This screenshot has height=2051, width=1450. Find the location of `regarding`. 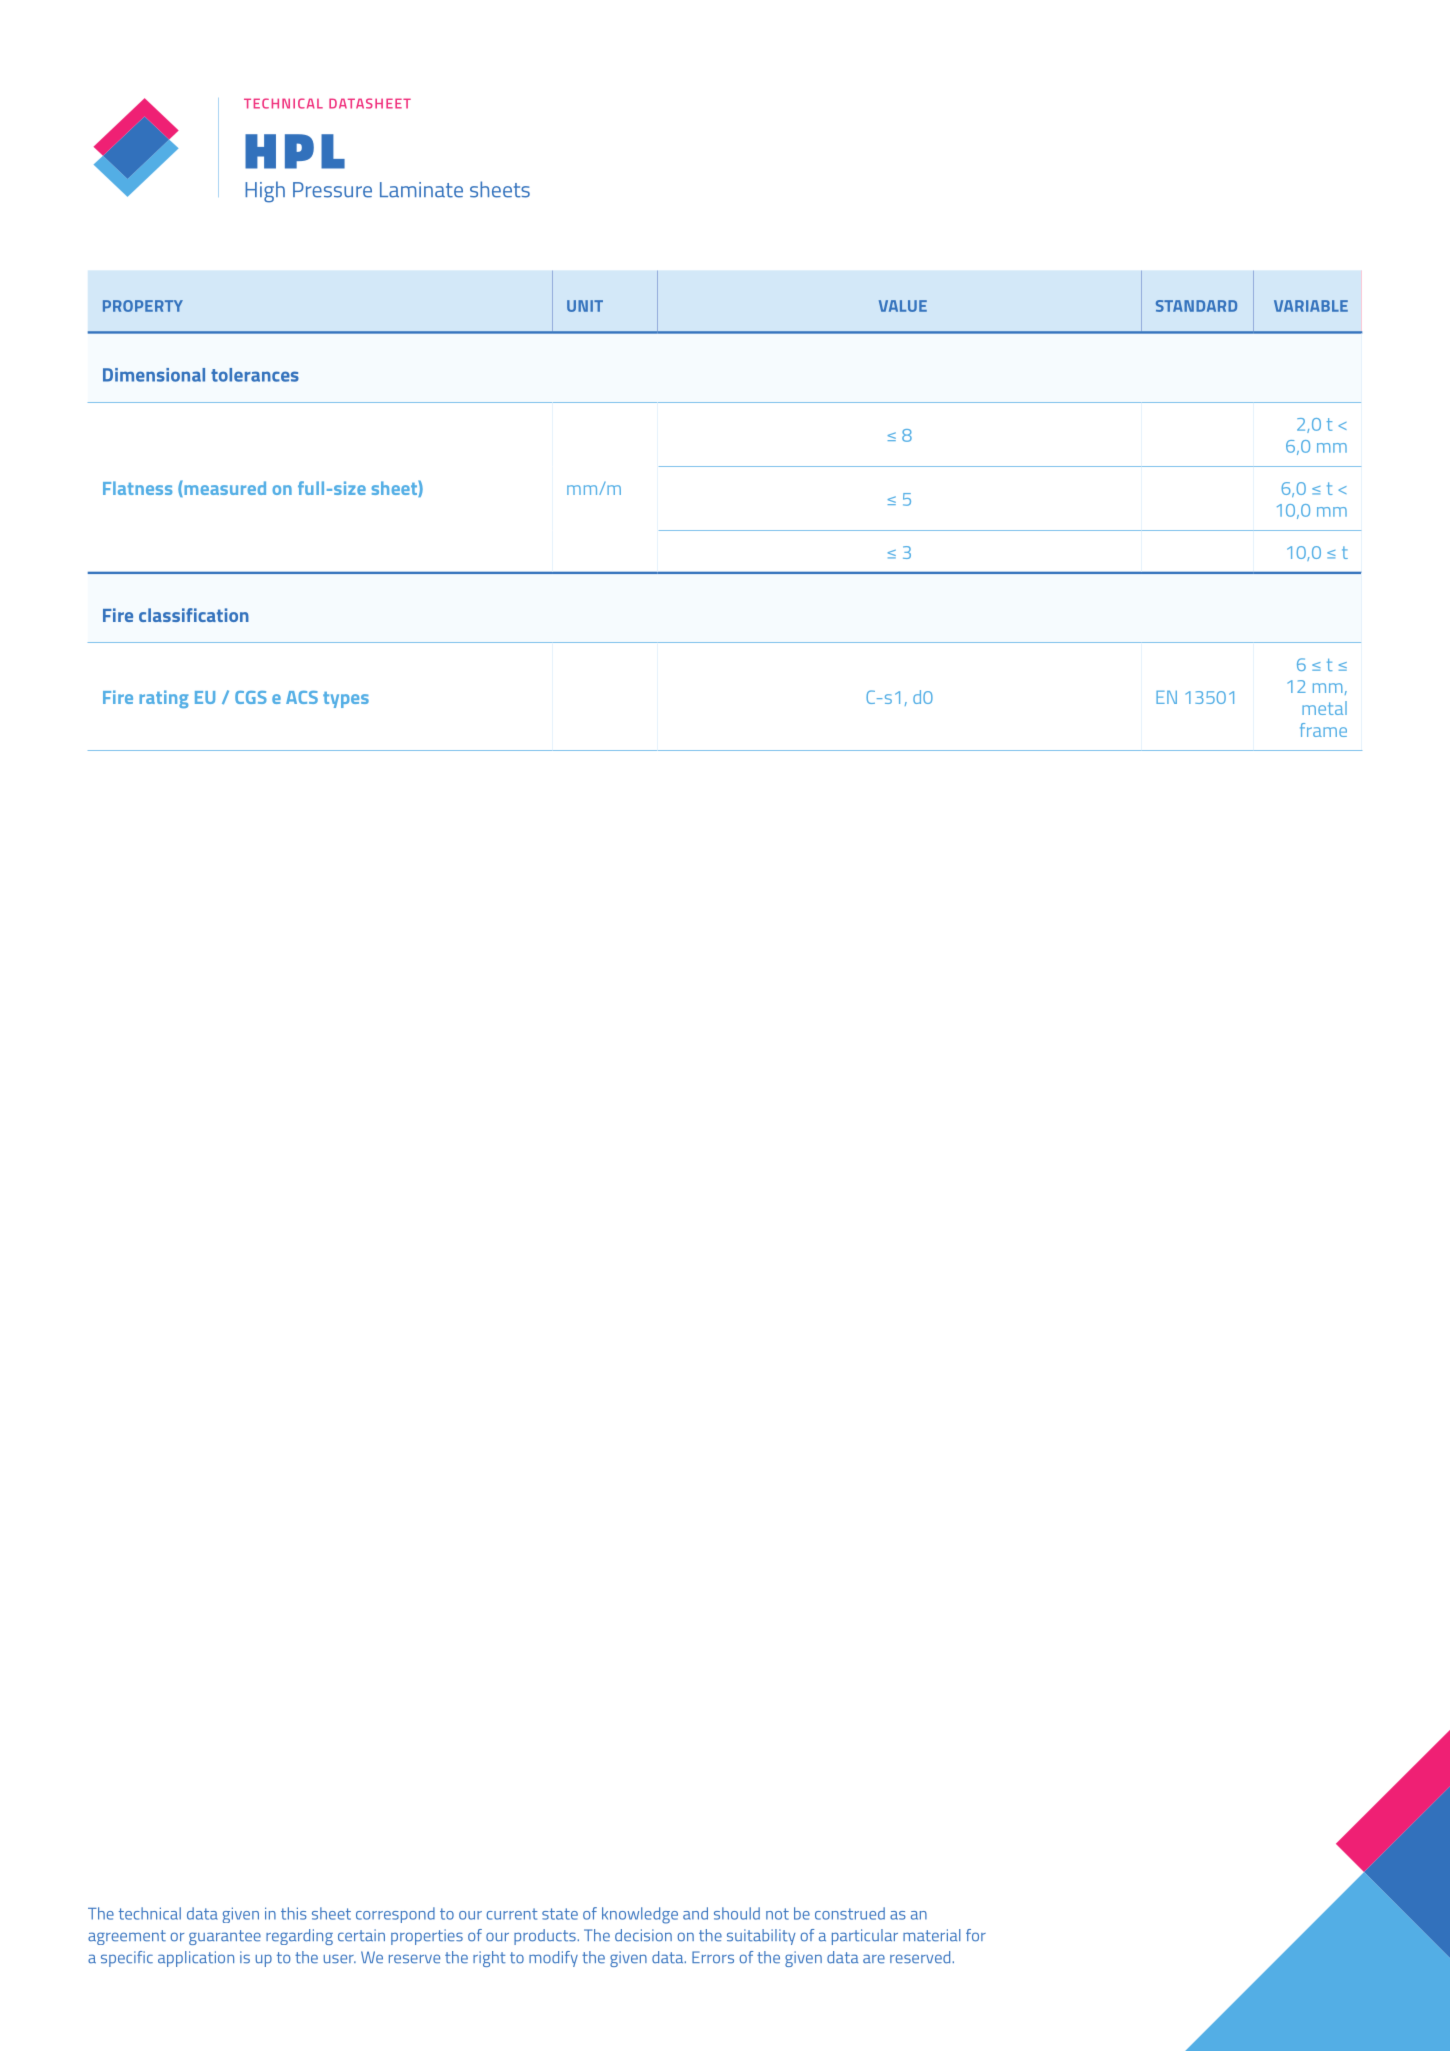

regarding is located at coordinates (299, 1937).
